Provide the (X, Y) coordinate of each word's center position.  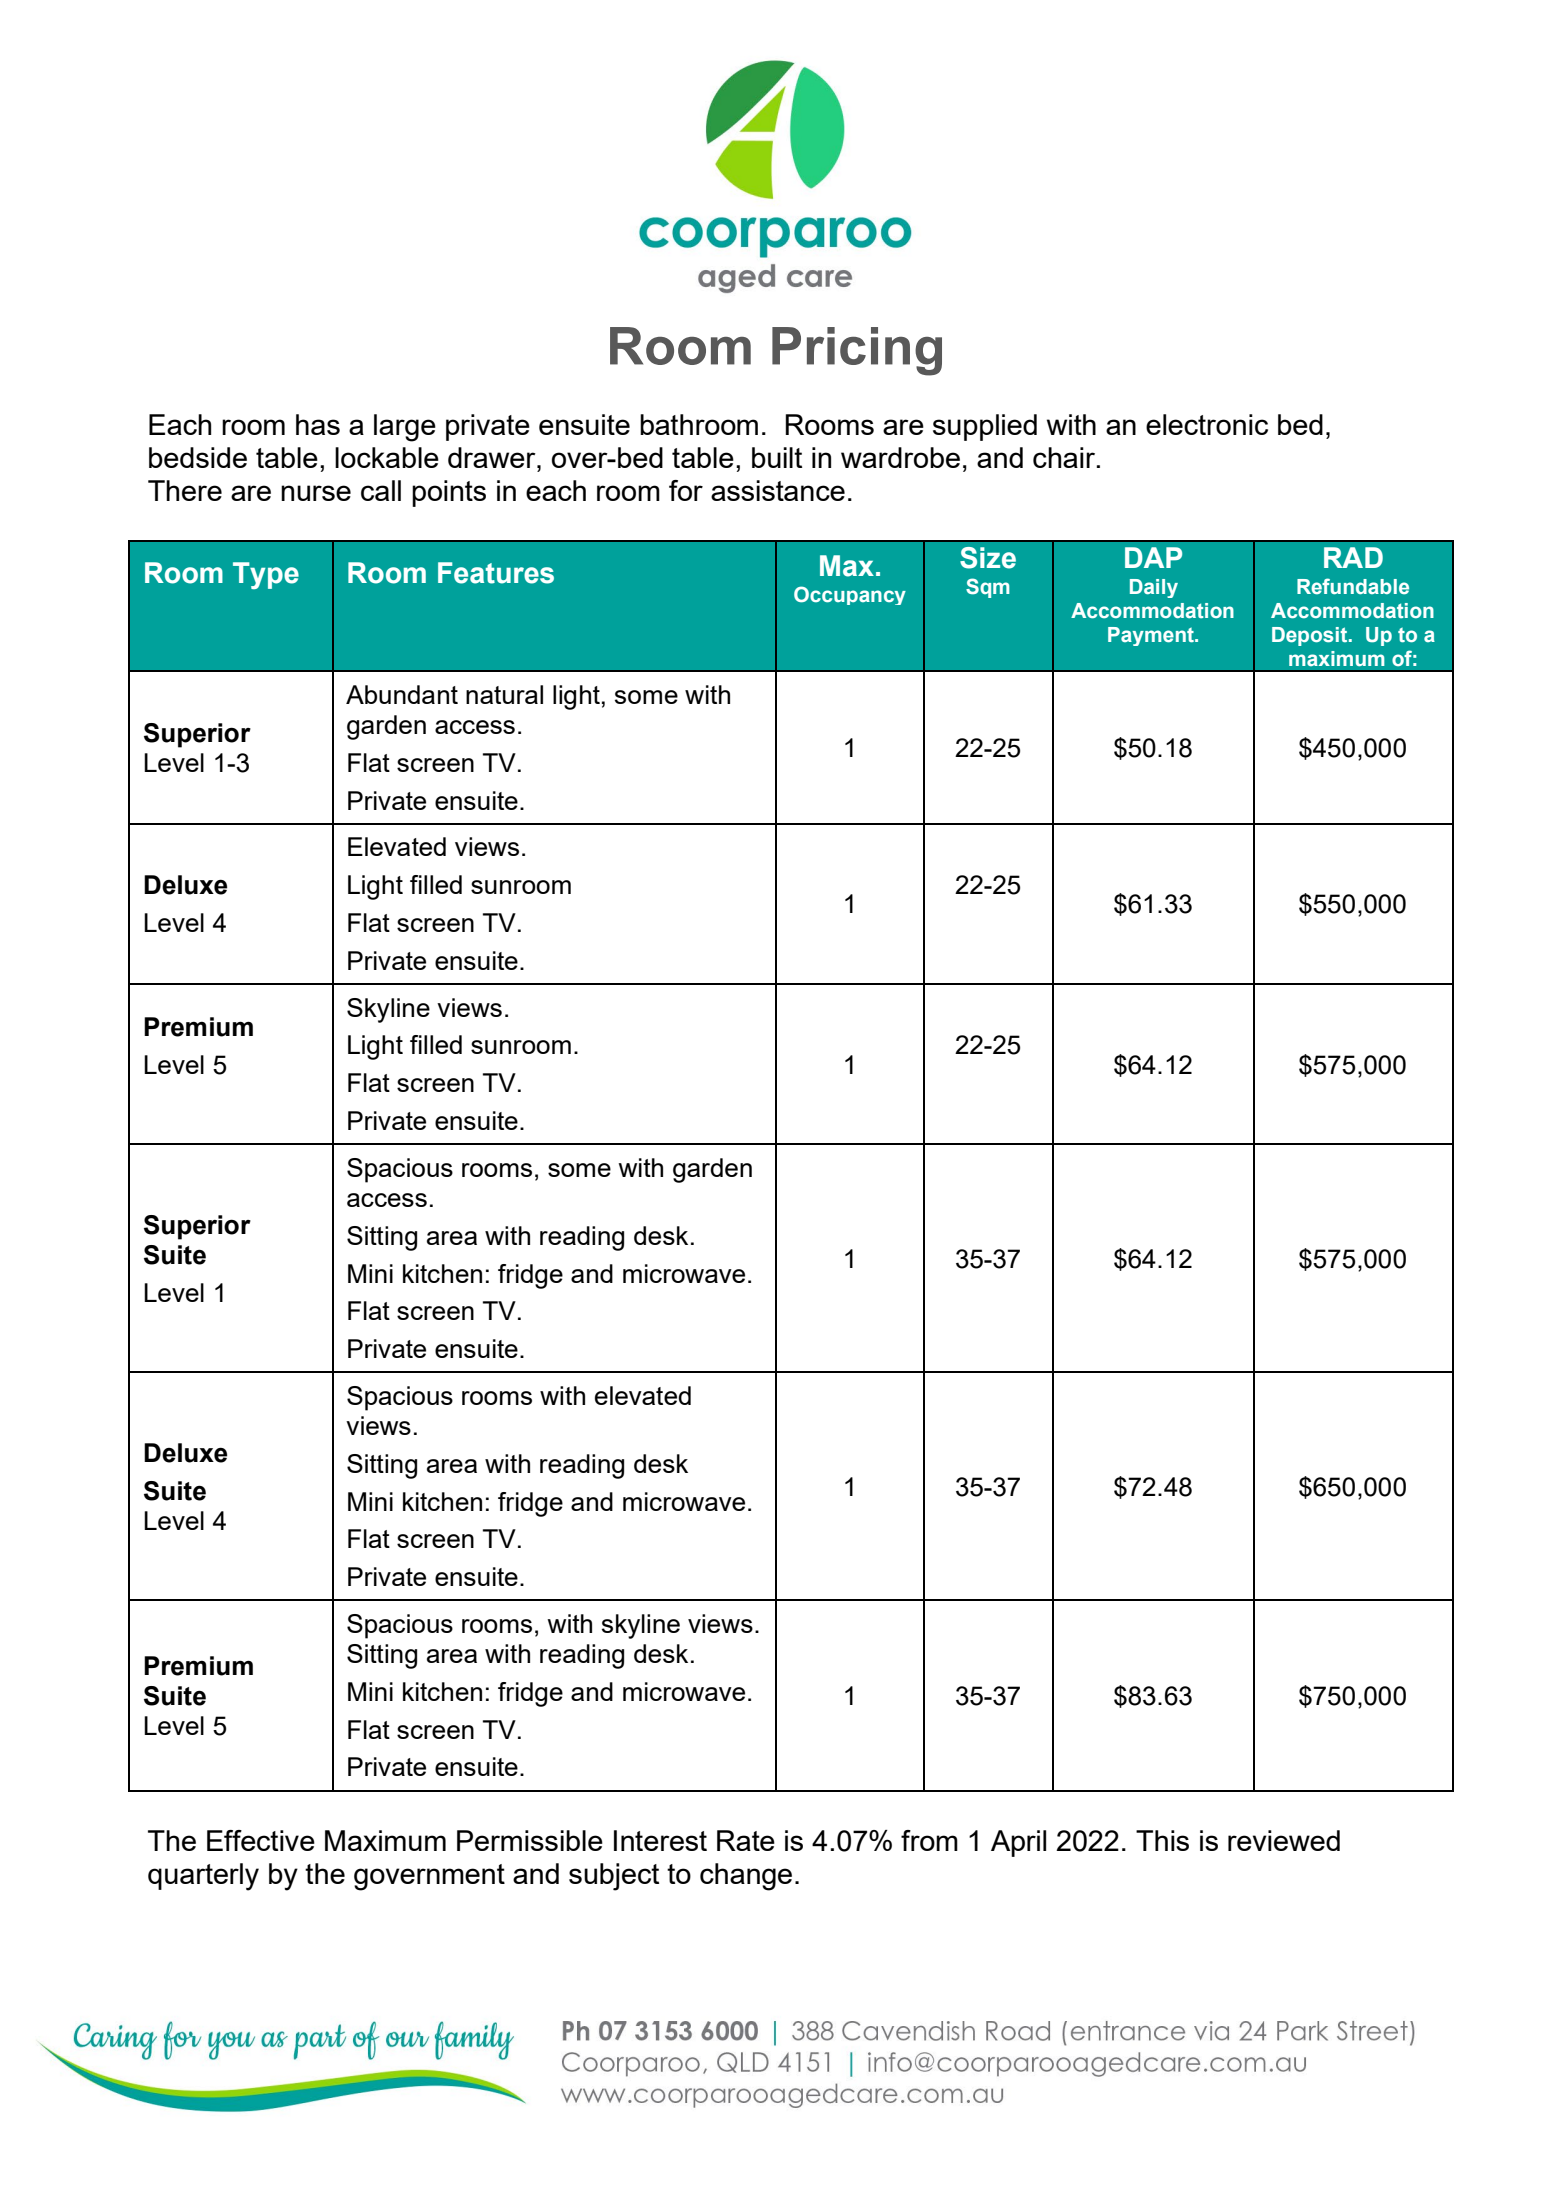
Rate (746, 1840)
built (777, 457)
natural (504, 694)
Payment (1152, 636)
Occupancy (850, 595)
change (746, 1877)
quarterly (203, 1877)
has (318, 424)
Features (496, 573)
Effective (261, 1840)
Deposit (1311, 636)
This (1162, 1840)
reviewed (1284, 1840)
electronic (1207, 424)
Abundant (402, 694)
